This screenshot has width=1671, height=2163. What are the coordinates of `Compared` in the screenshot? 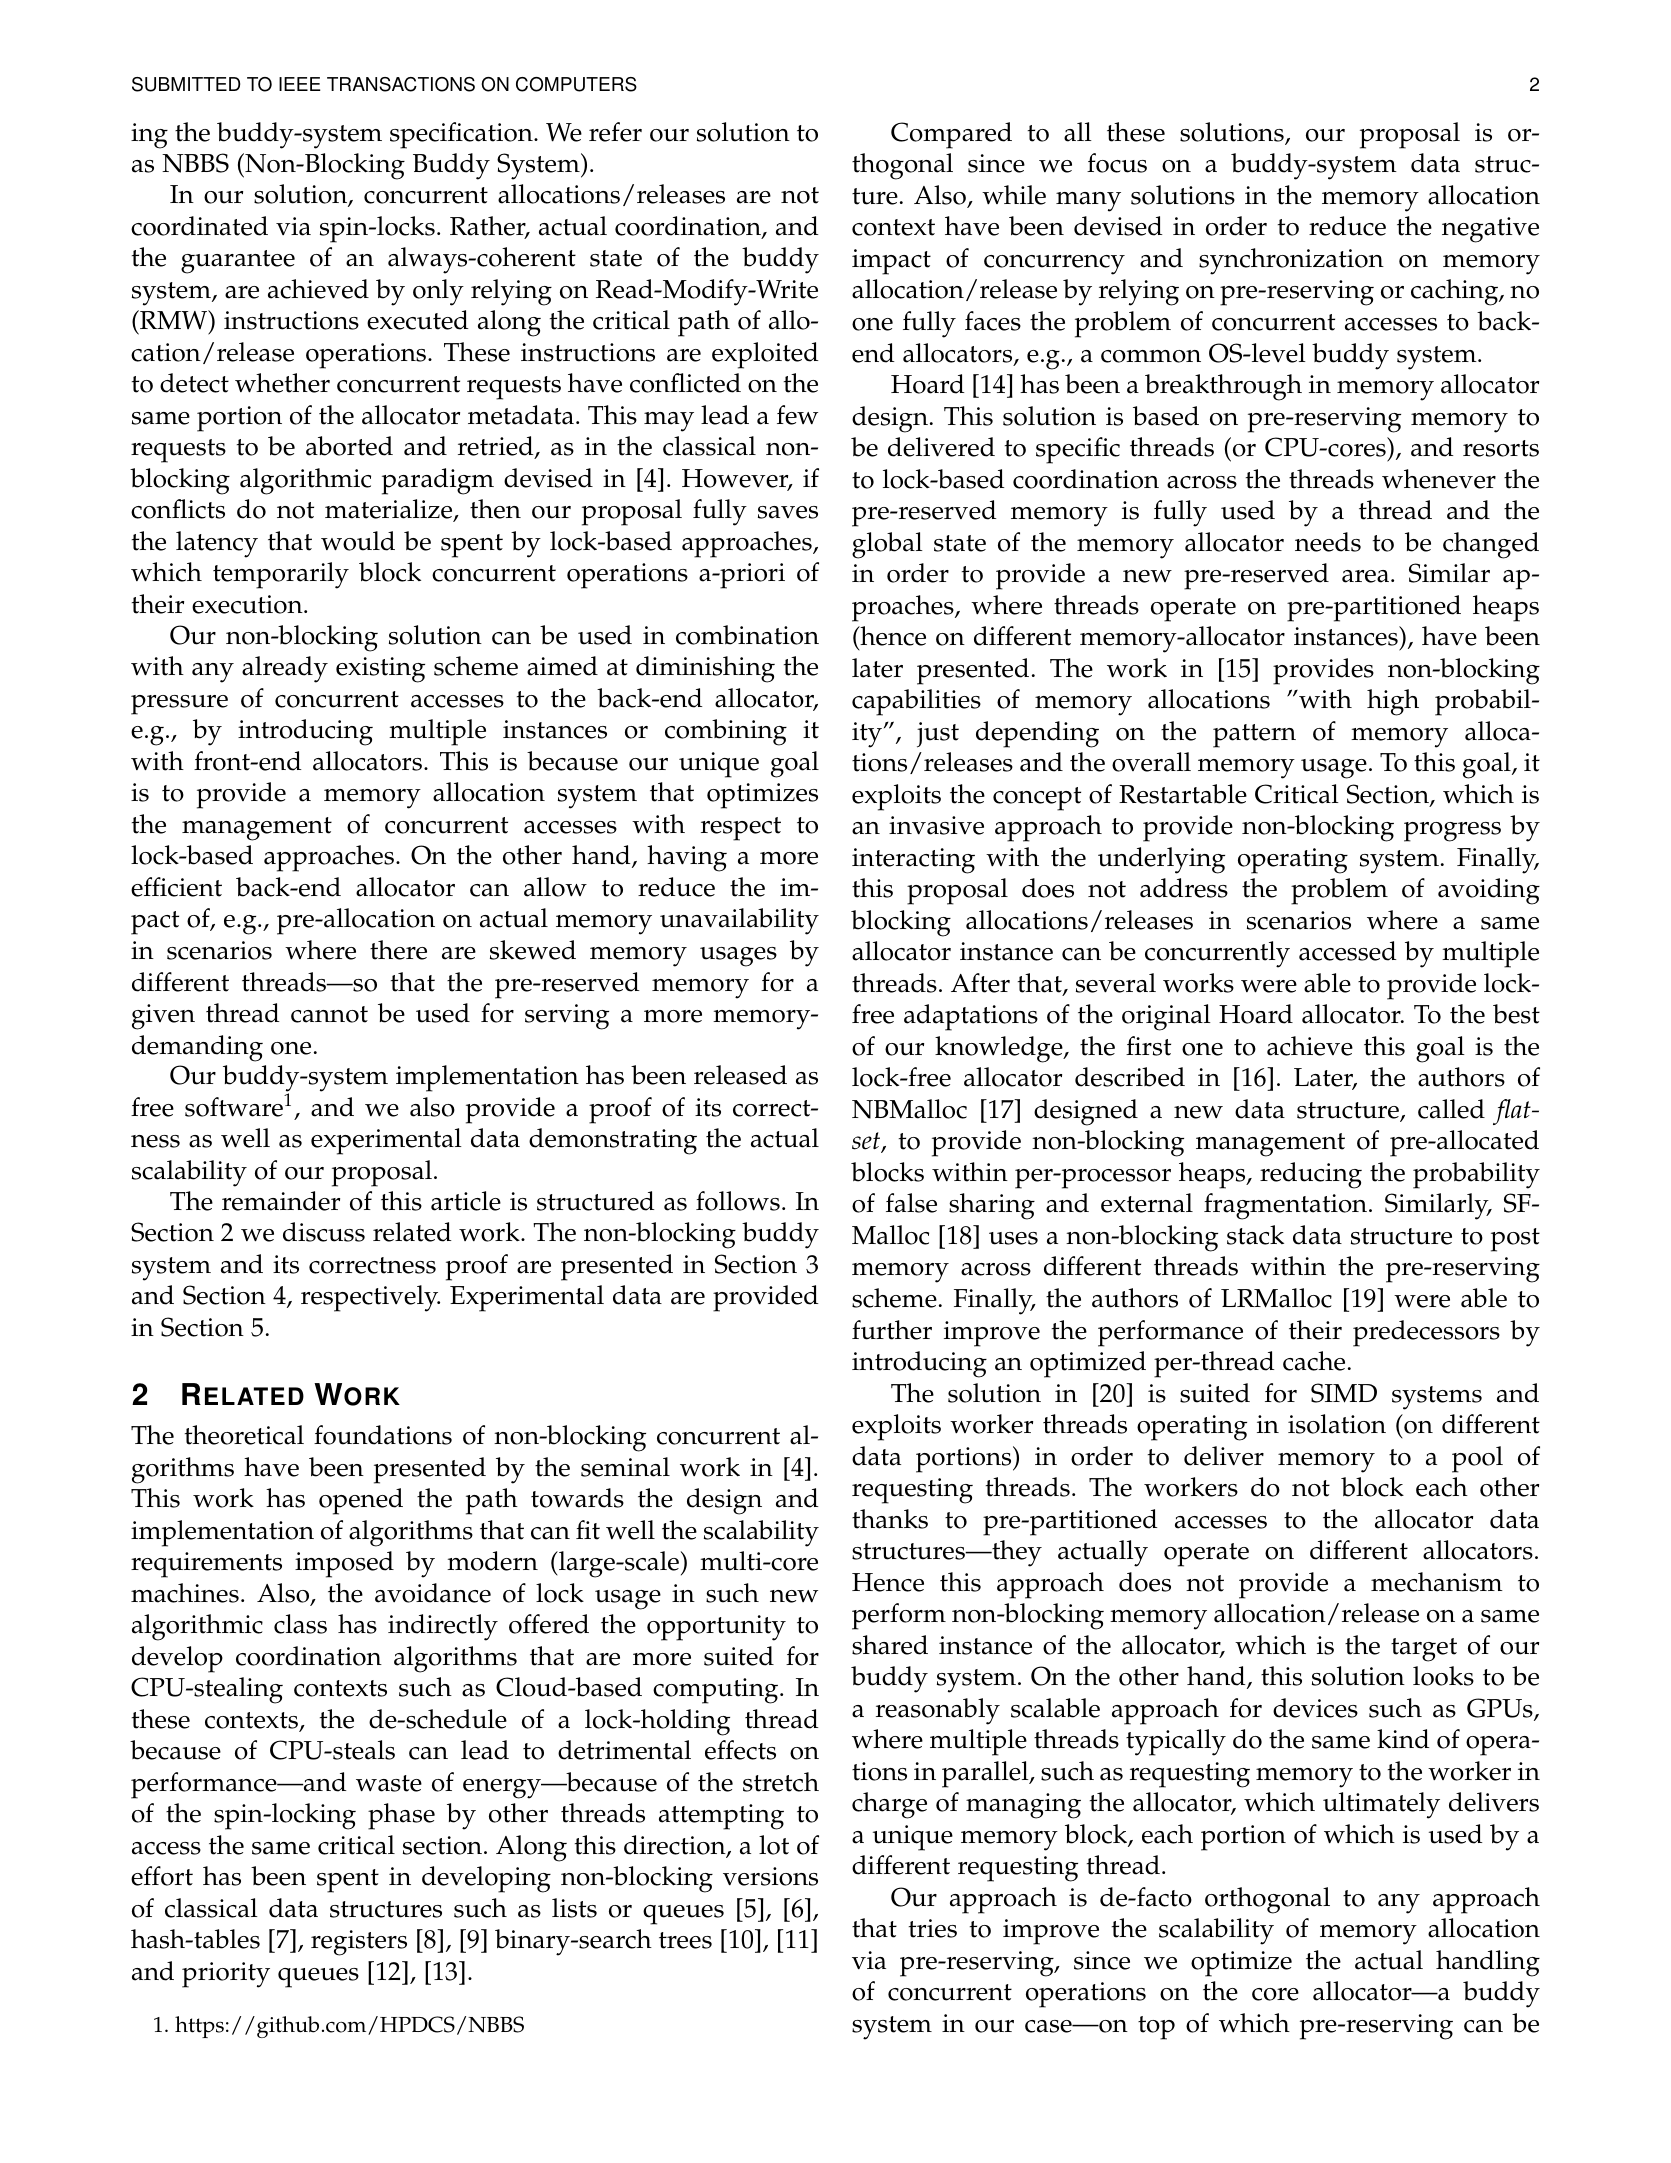 It's located at (951, 135).
